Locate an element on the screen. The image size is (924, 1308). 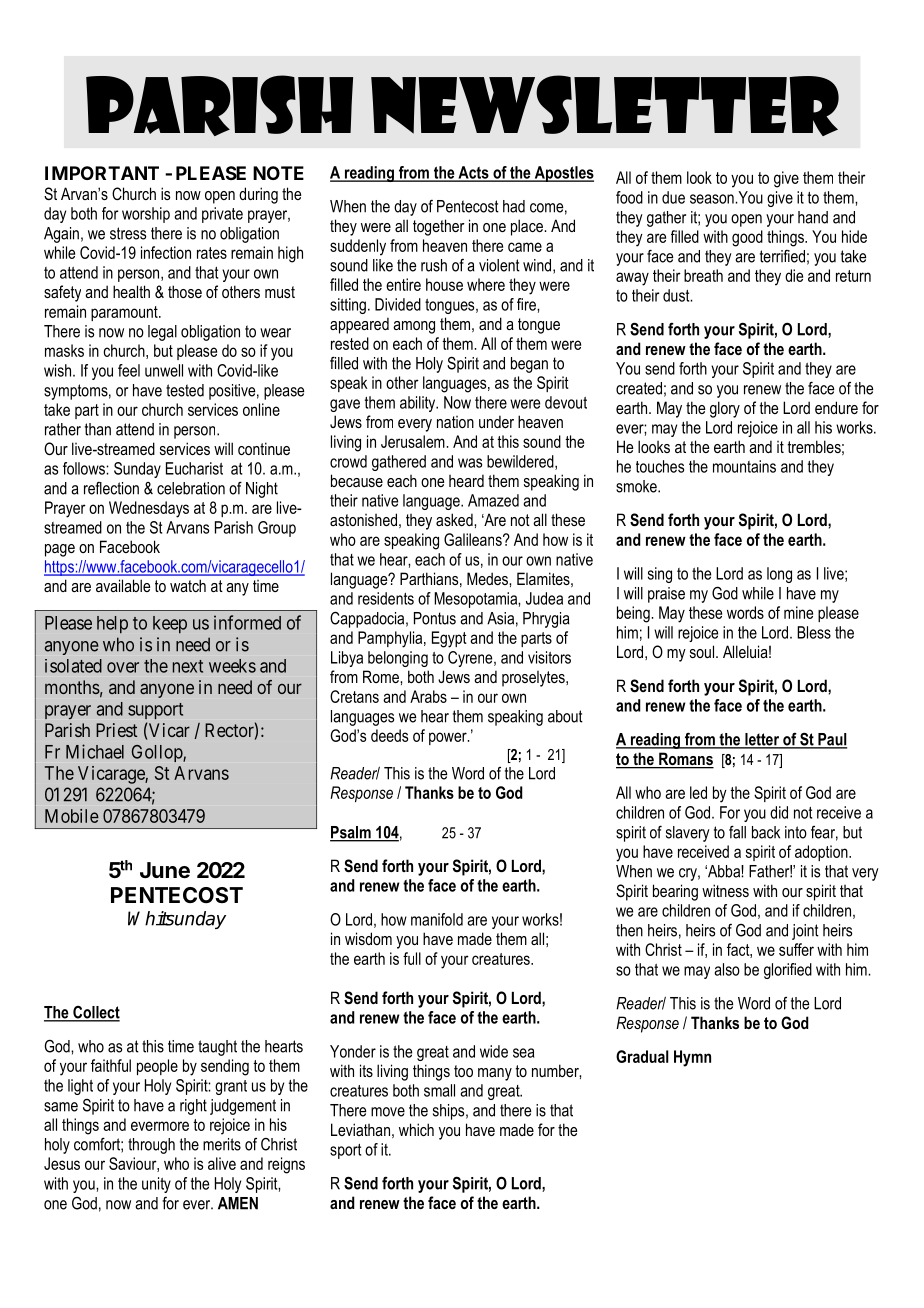
good is located at coordinates (747, 238).
